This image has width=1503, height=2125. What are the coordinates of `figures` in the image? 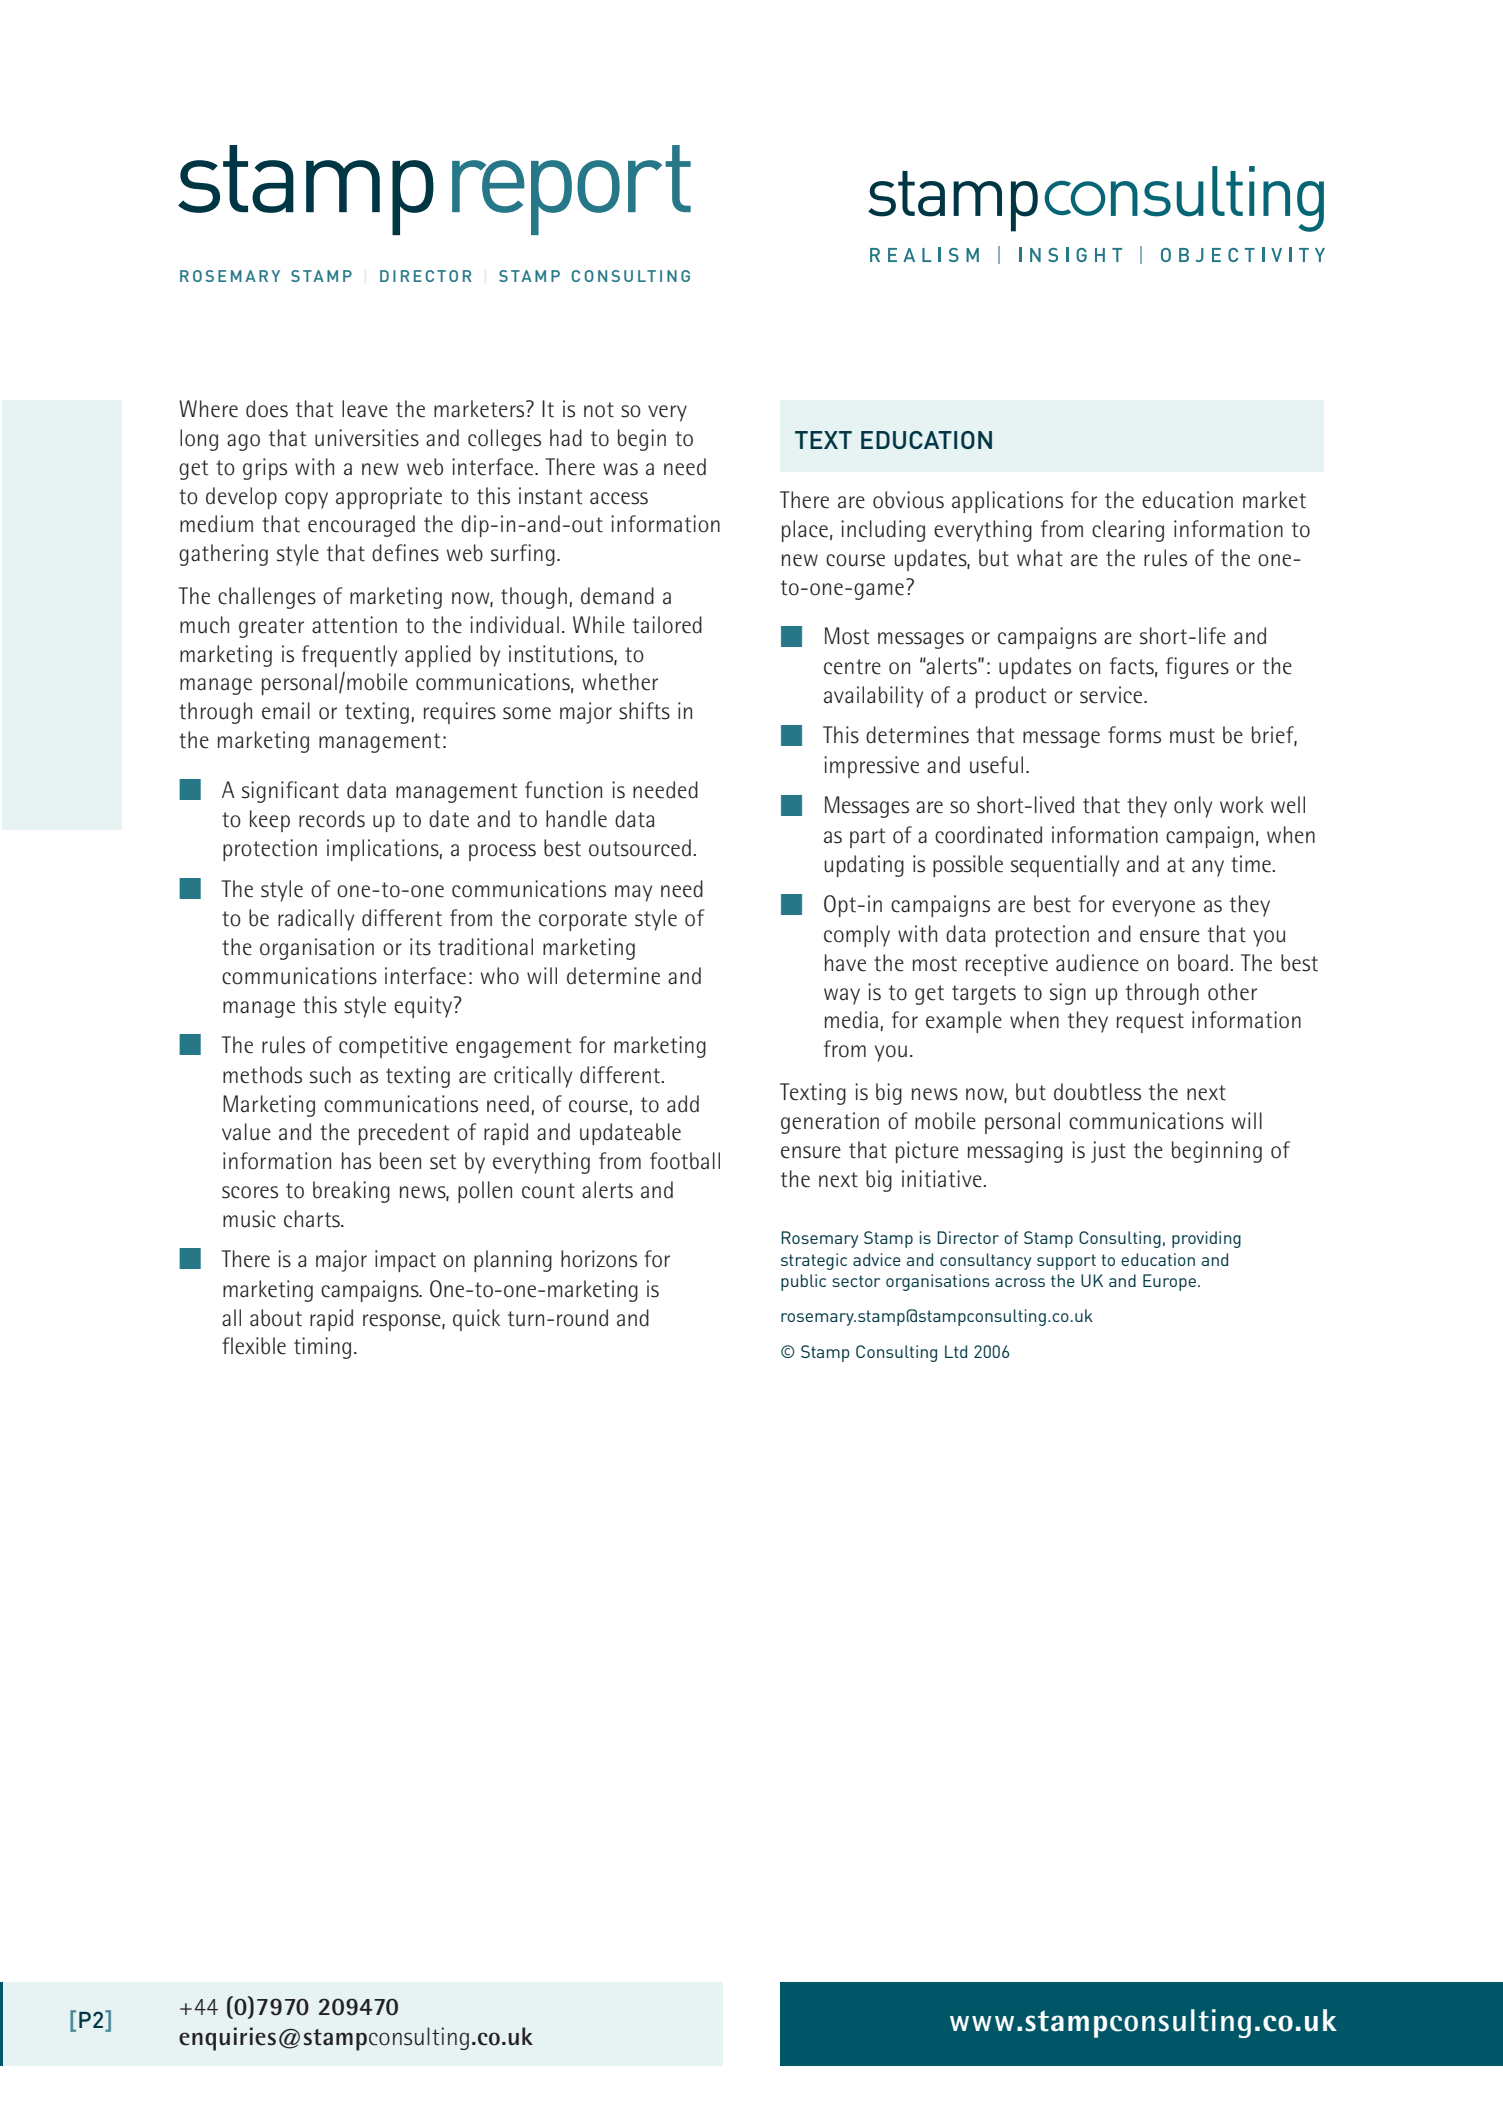 It's located at (1197, 668).
